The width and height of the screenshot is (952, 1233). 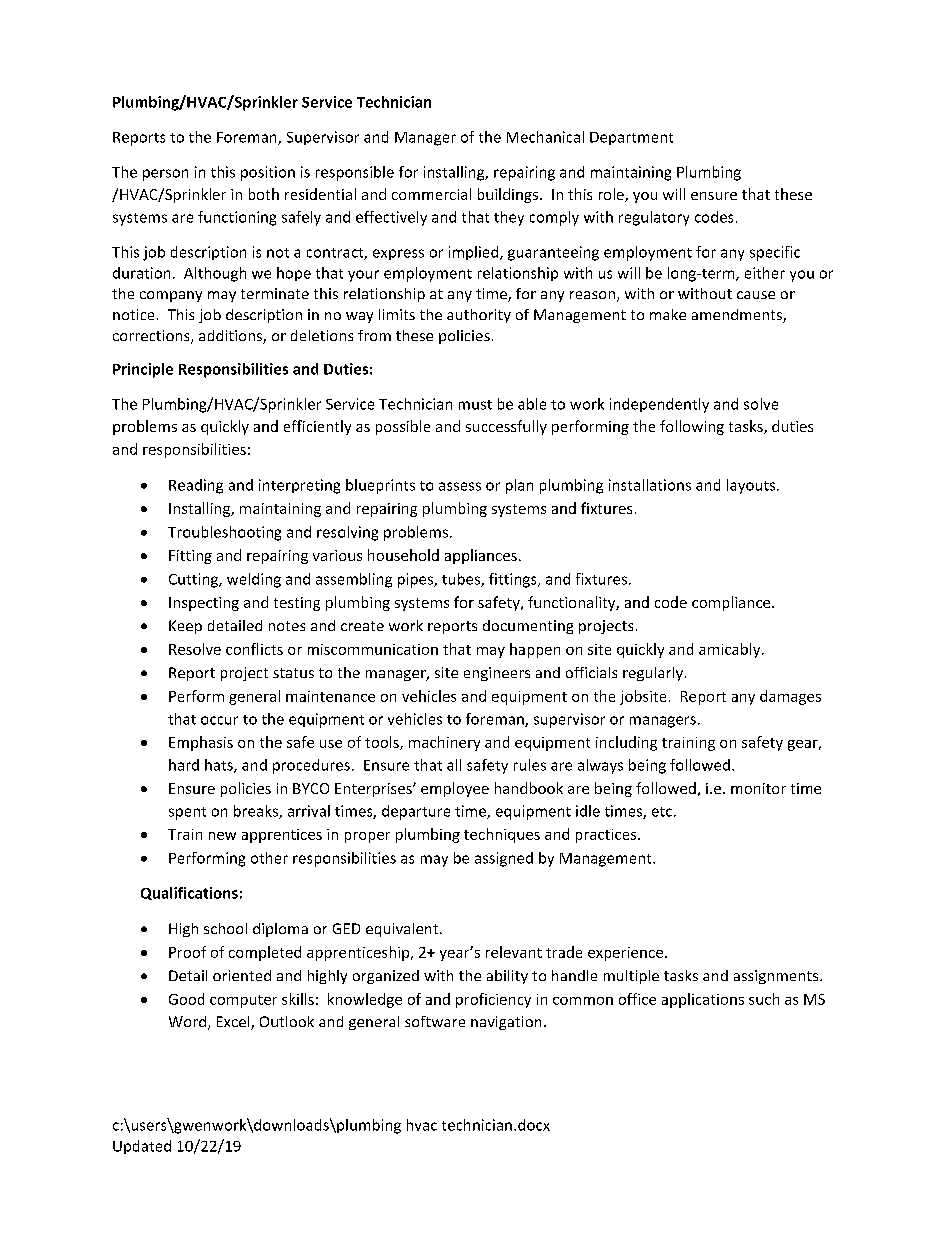 I want to click on person, so click(x=165, y=175).
